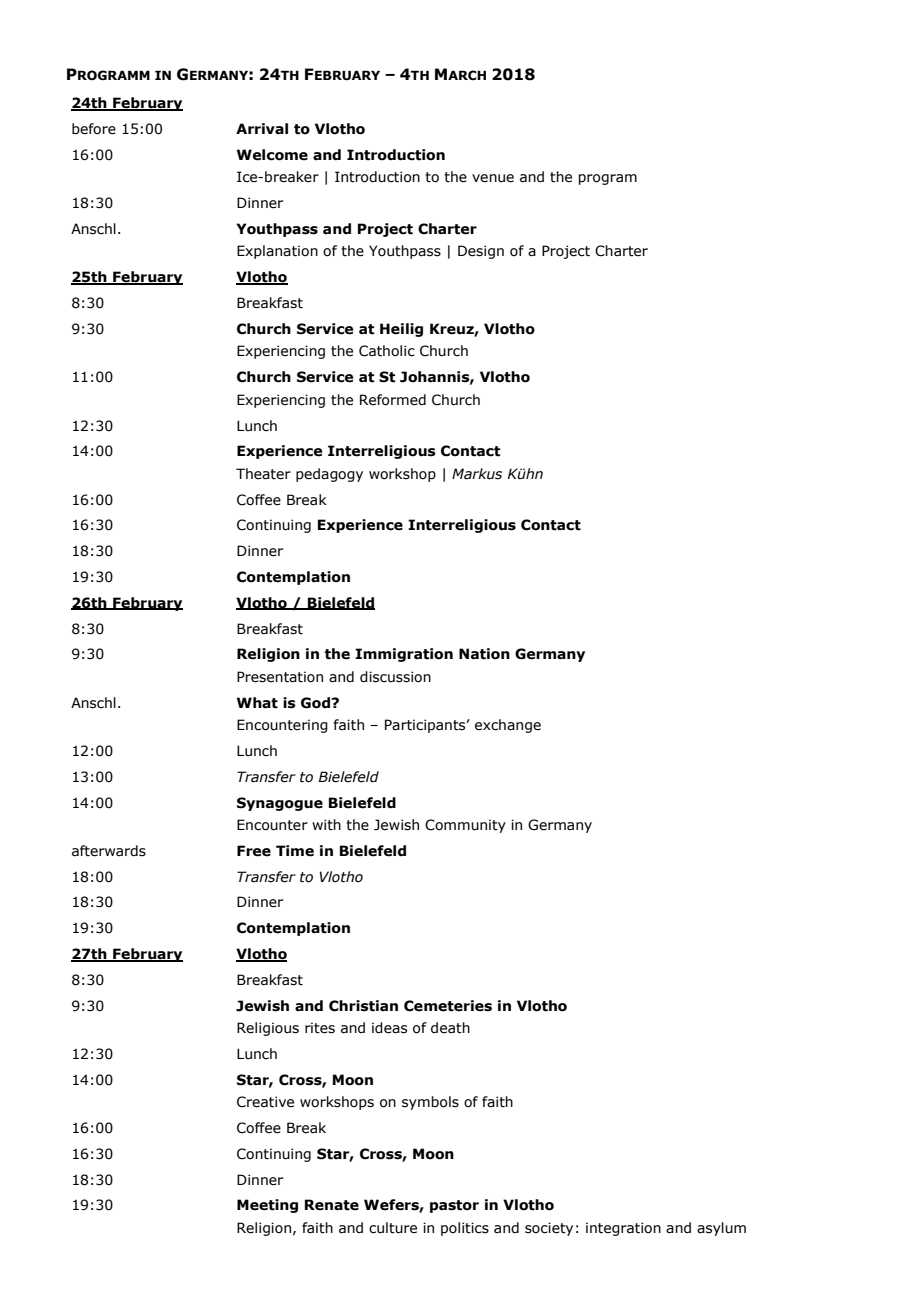 Image resolution: width=924 pixels, height=1308 pixels. I want to click on exchange, so click(508, 726).
